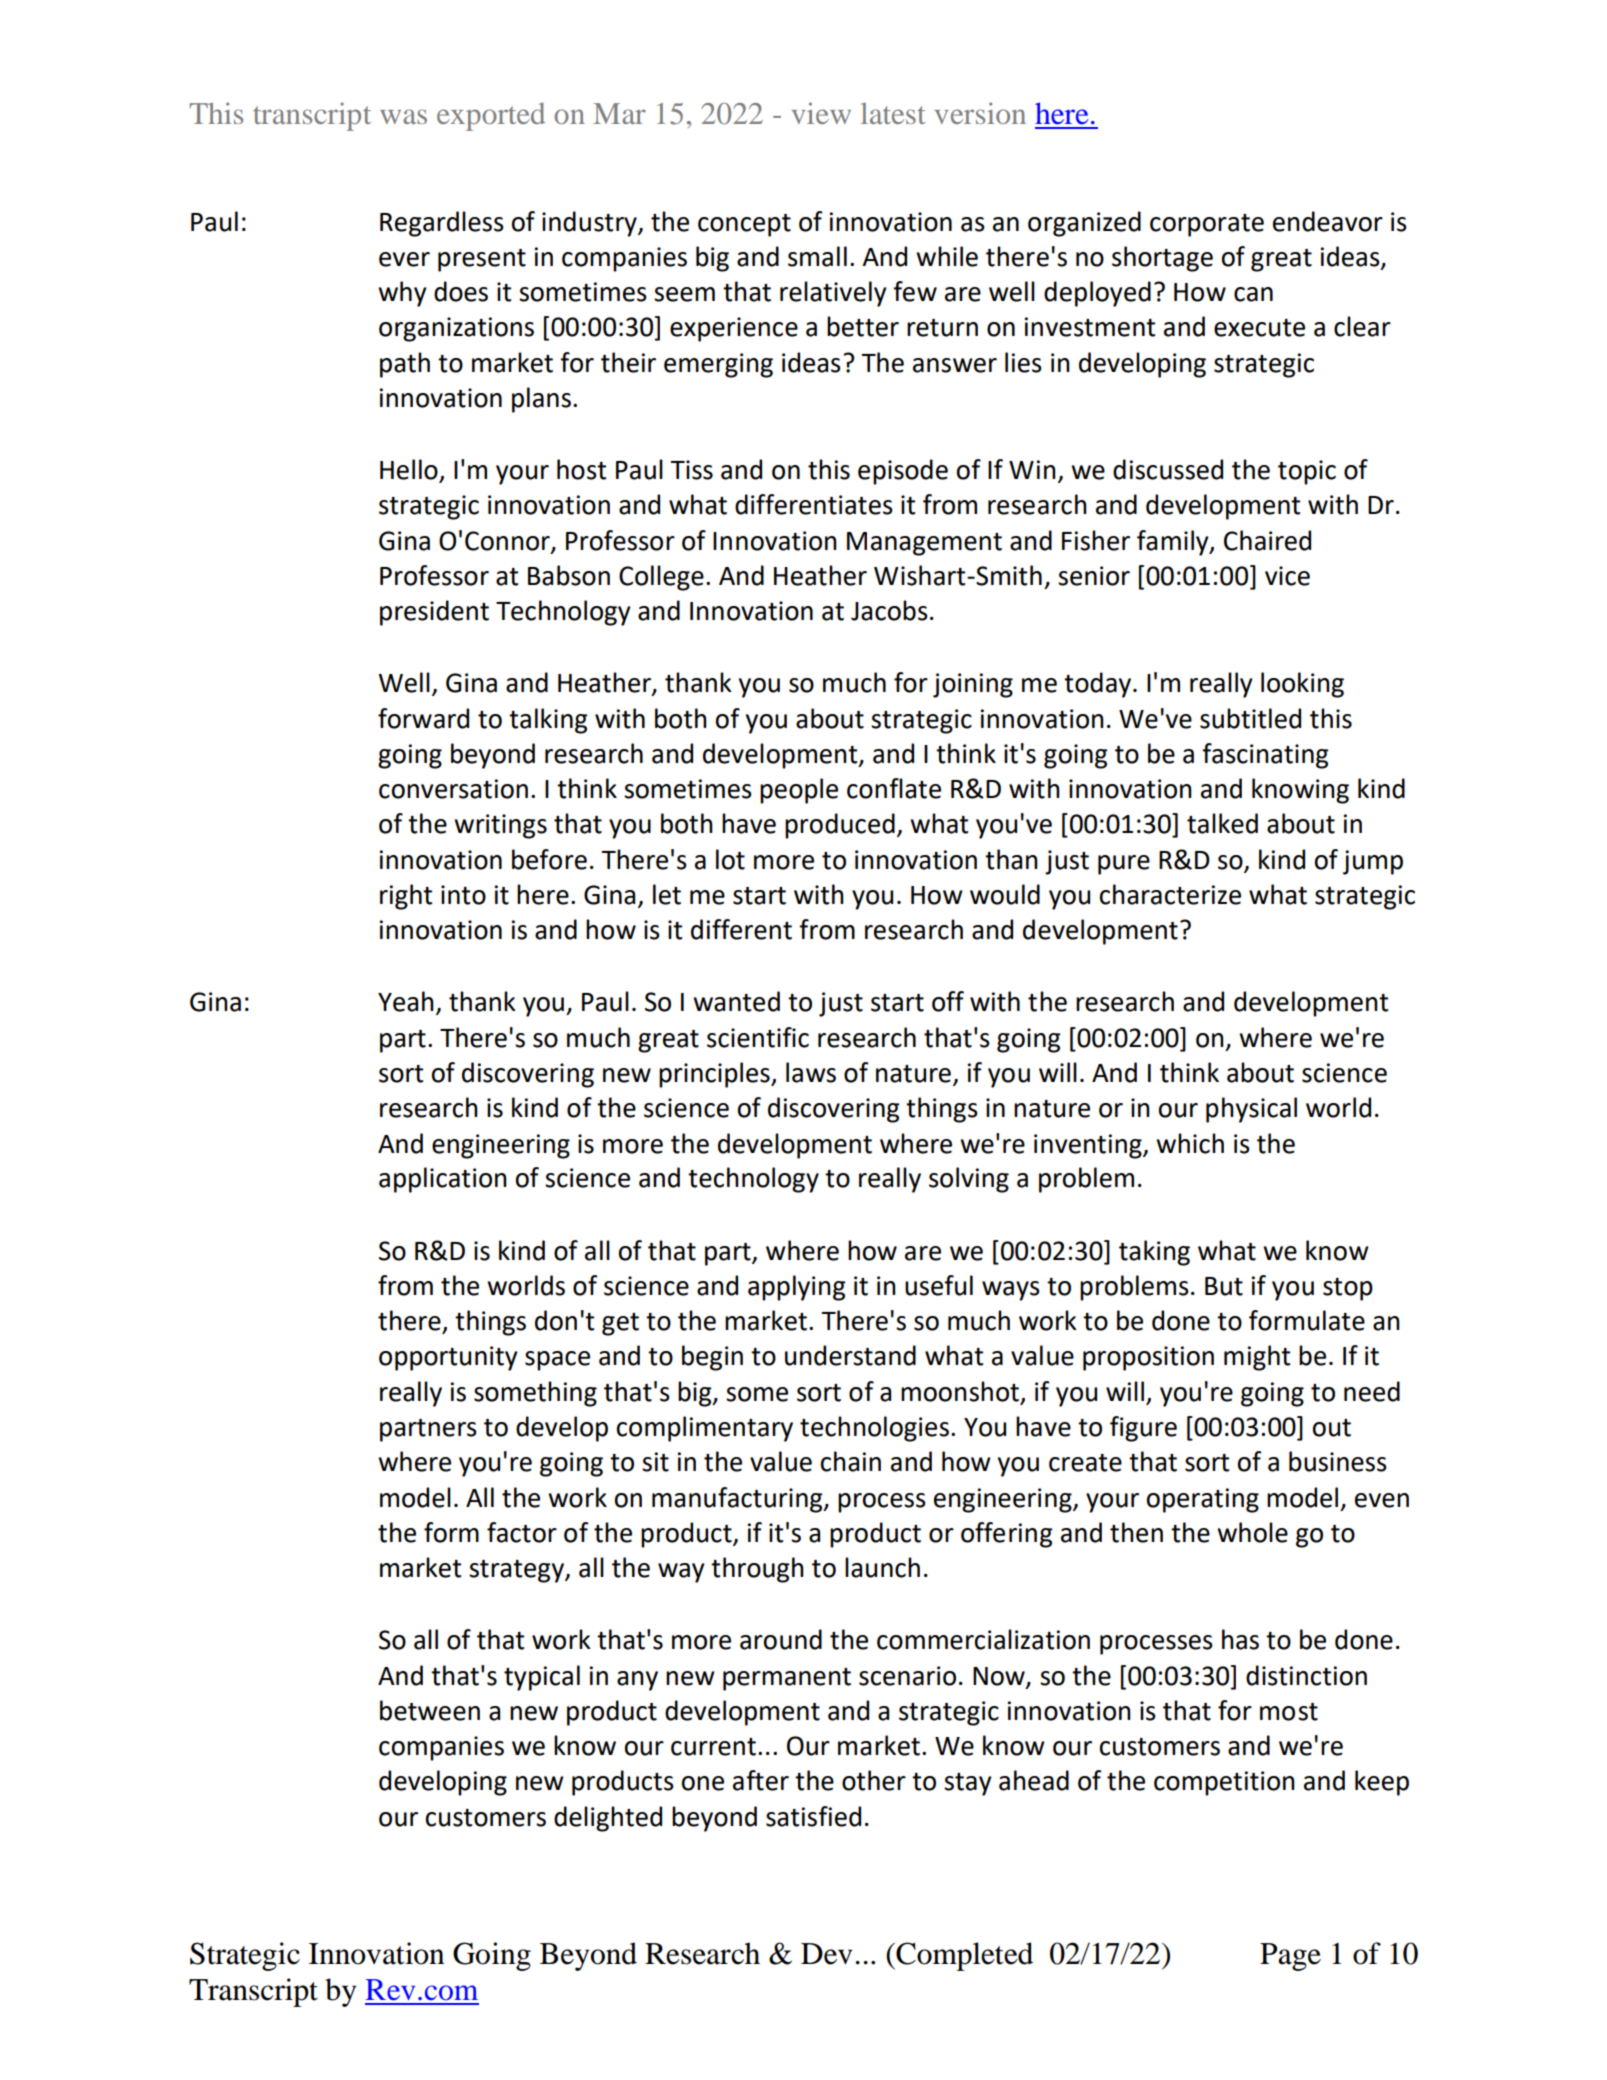 The height and width of the page is (2080, 1607). What do you see at coordinates (1207, 225) in the page?
I see `corporate` at bounding box center [1207, 225].
